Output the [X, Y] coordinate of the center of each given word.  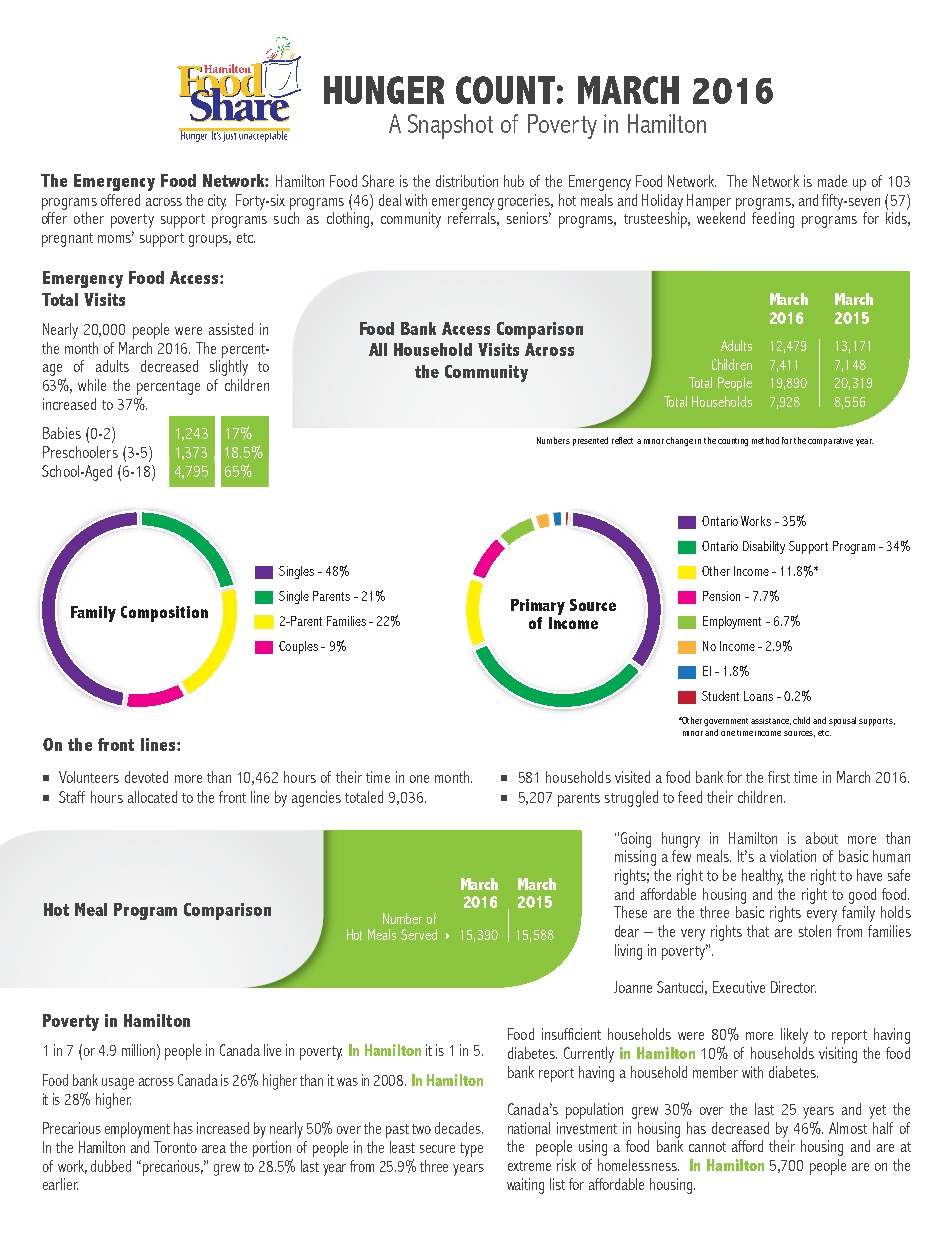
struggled [631, 799]
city [217, 202]
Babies [62, 433]
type [471, 1150]
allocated [152, 797]
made [832, 181]
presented [590, 441]
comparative [830, 442]
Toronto [175, 1147]
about [822, 838]
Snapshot [450, 126]
